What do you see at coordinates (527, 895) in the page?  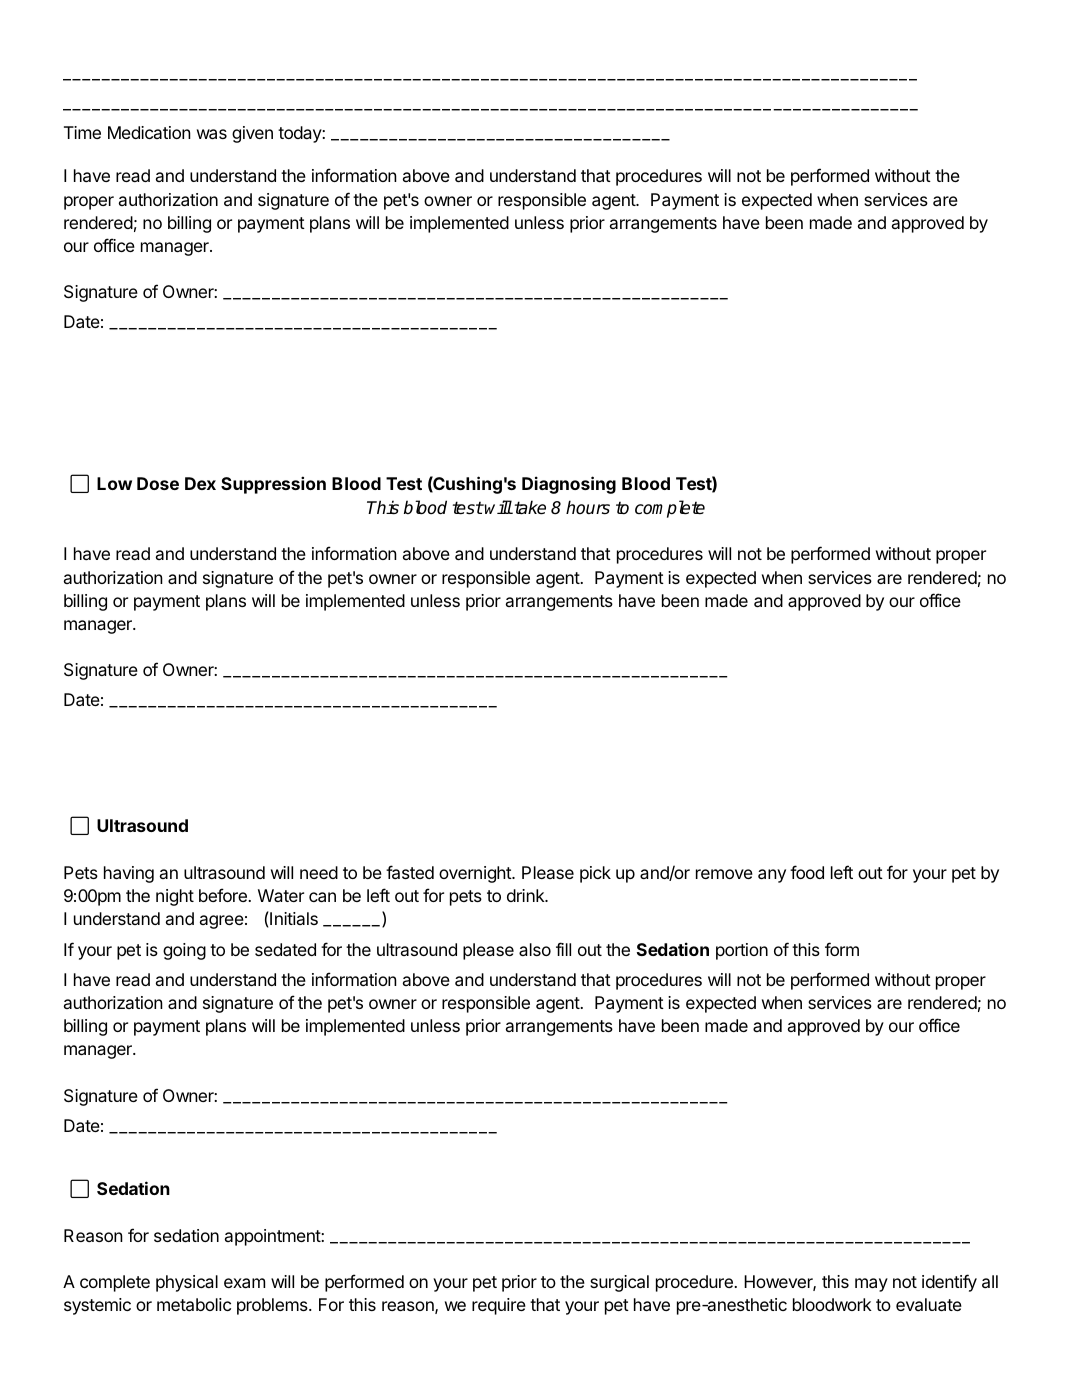 I see `drink` at bounding box center [527, 895].
